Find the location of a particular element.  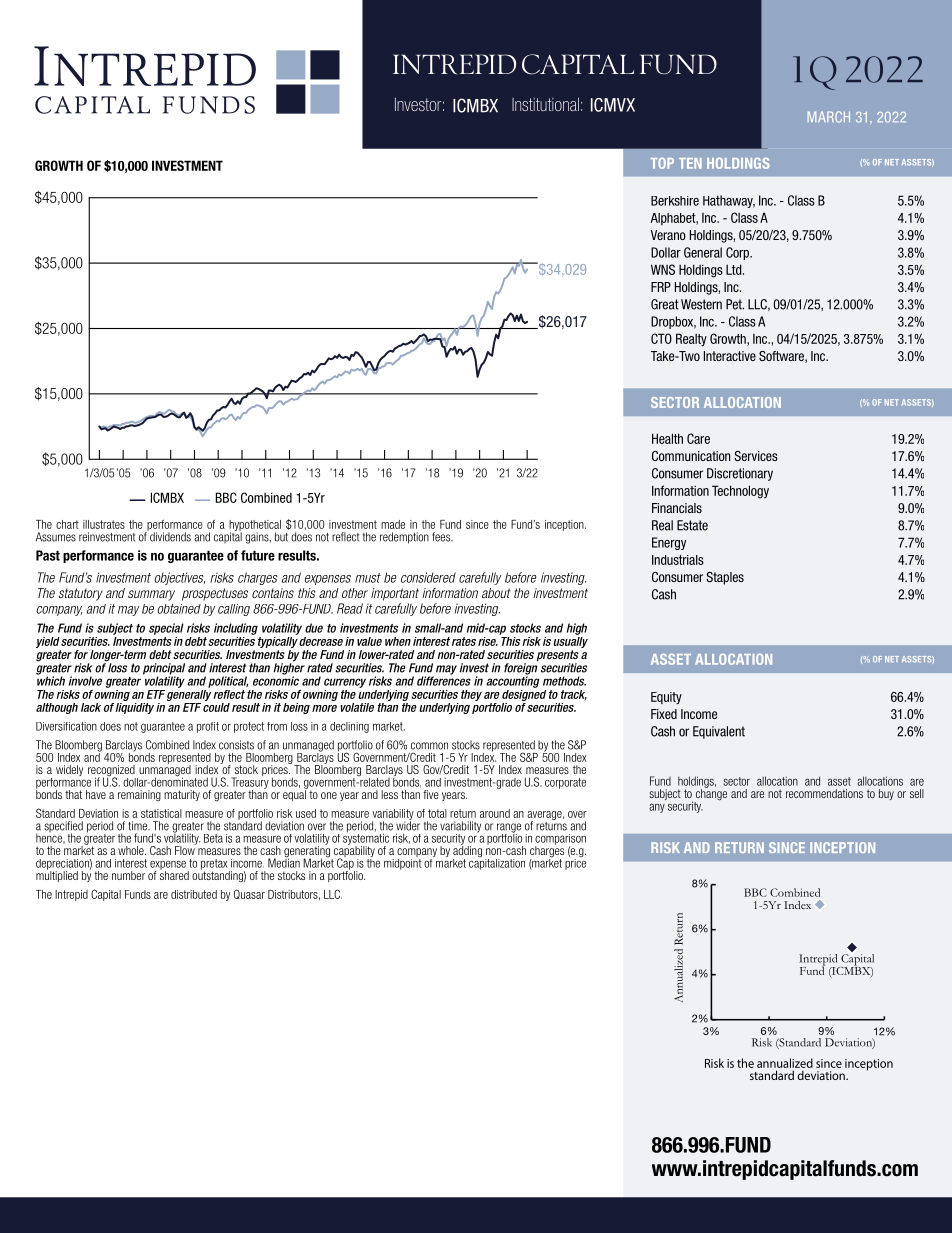

Western is located at coordinates (701, 304).
